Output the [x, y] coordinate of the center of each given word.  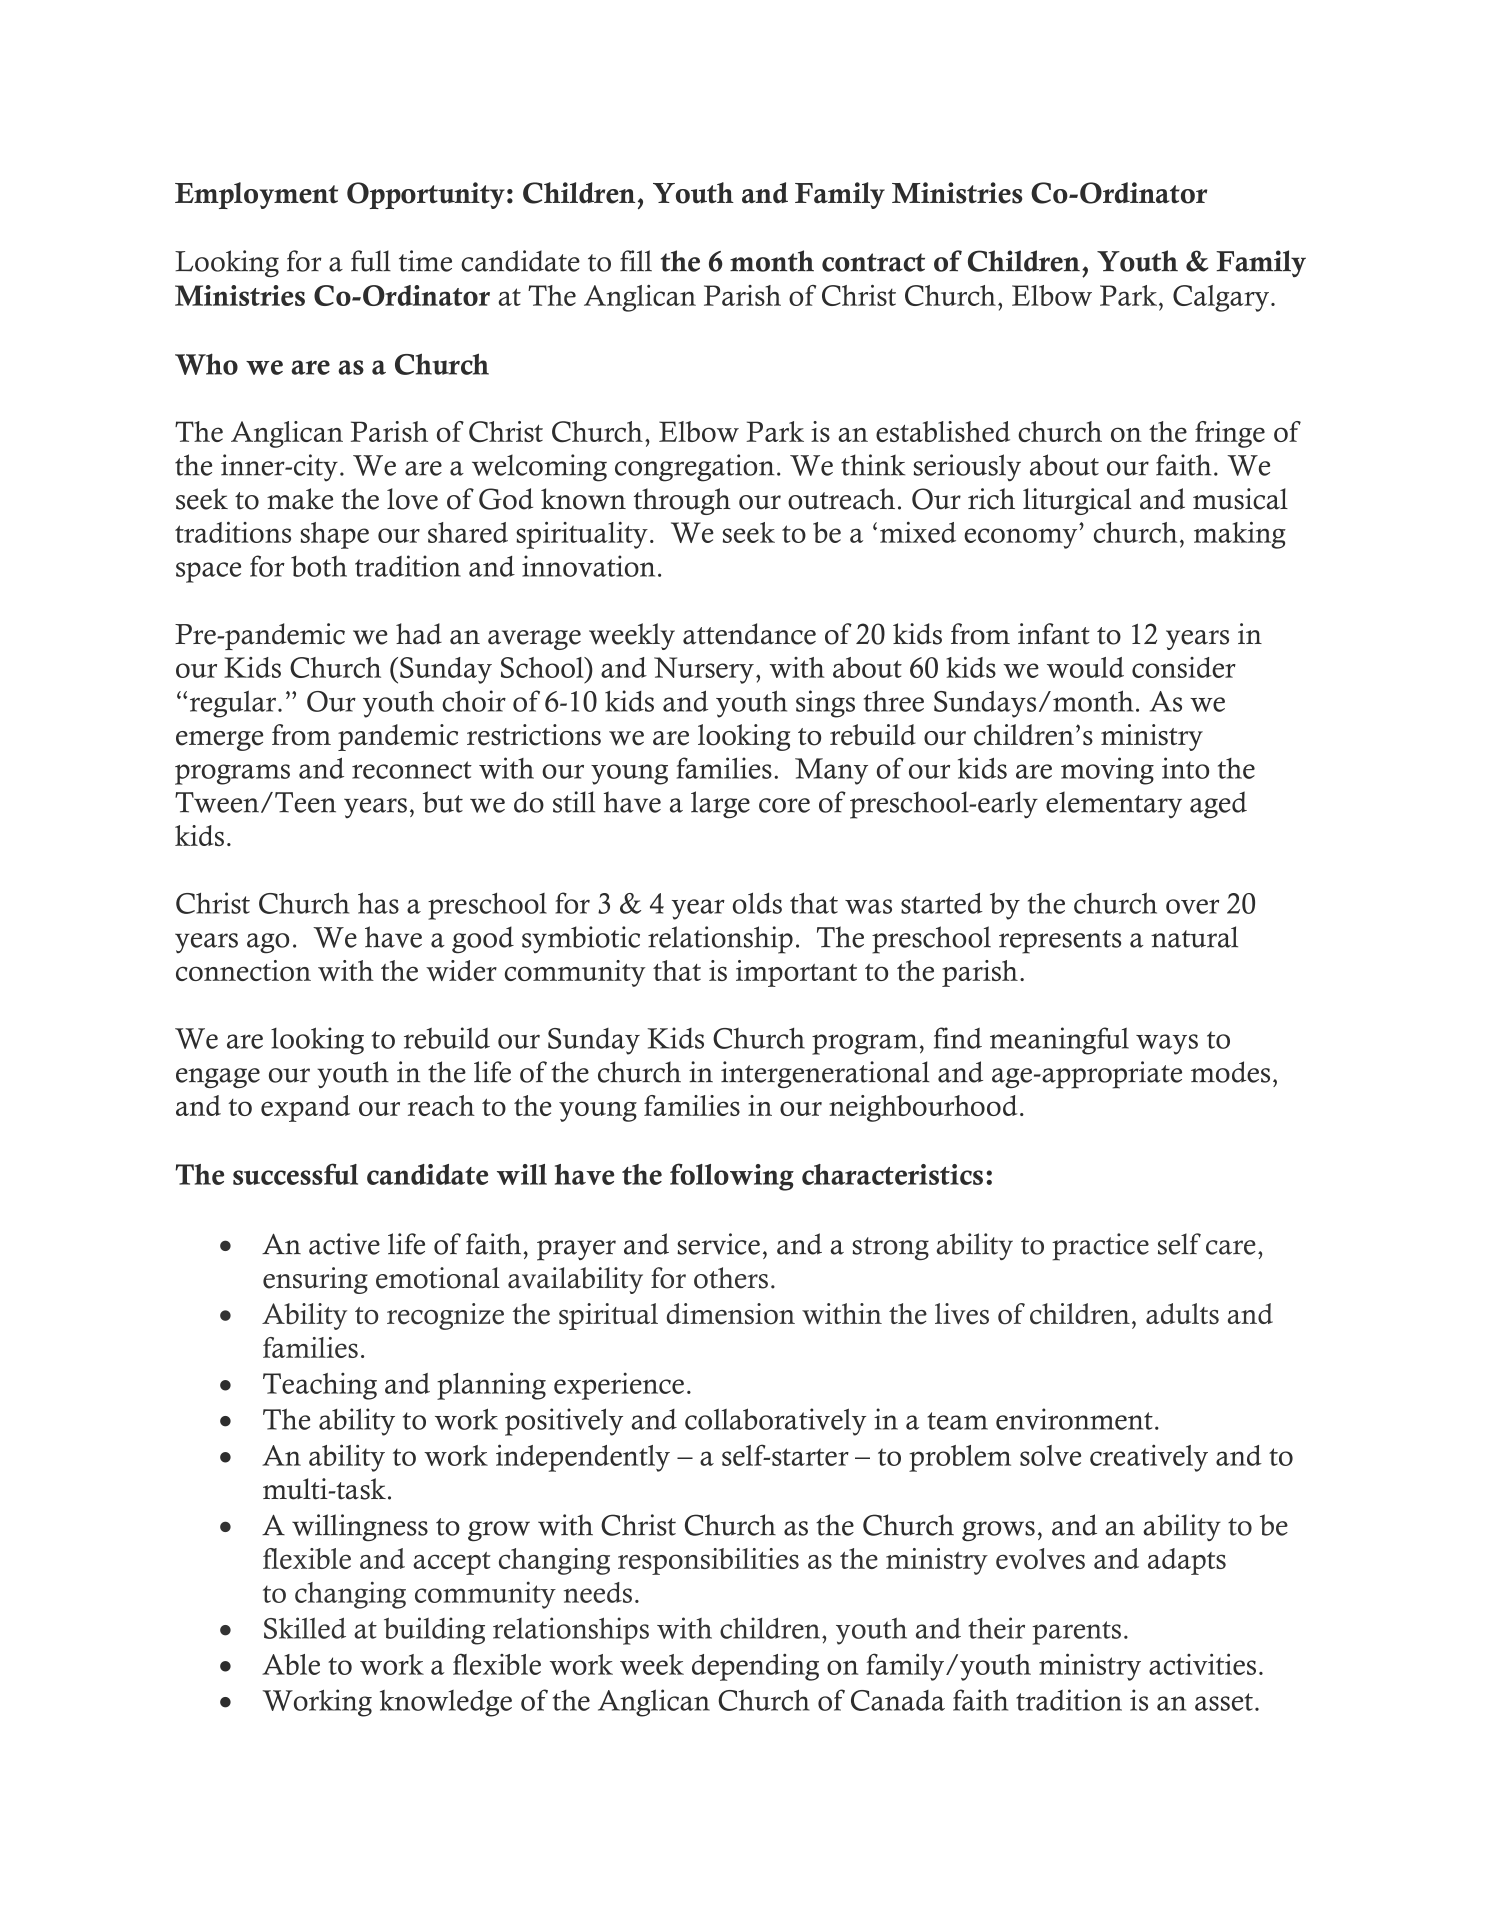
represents [1060, 942]
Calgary [1221, 298]
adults [1182, 1314]
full [371, 261]
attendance [749, 634]
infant [1054, 634]
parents [1076, 1633]
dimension [731, 1314]
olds [757, 903]
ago [268, 943]
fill [636, 261]
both [319, 566]
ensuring [315, 1280]
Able [291, 1664]
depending [755, 1667]
